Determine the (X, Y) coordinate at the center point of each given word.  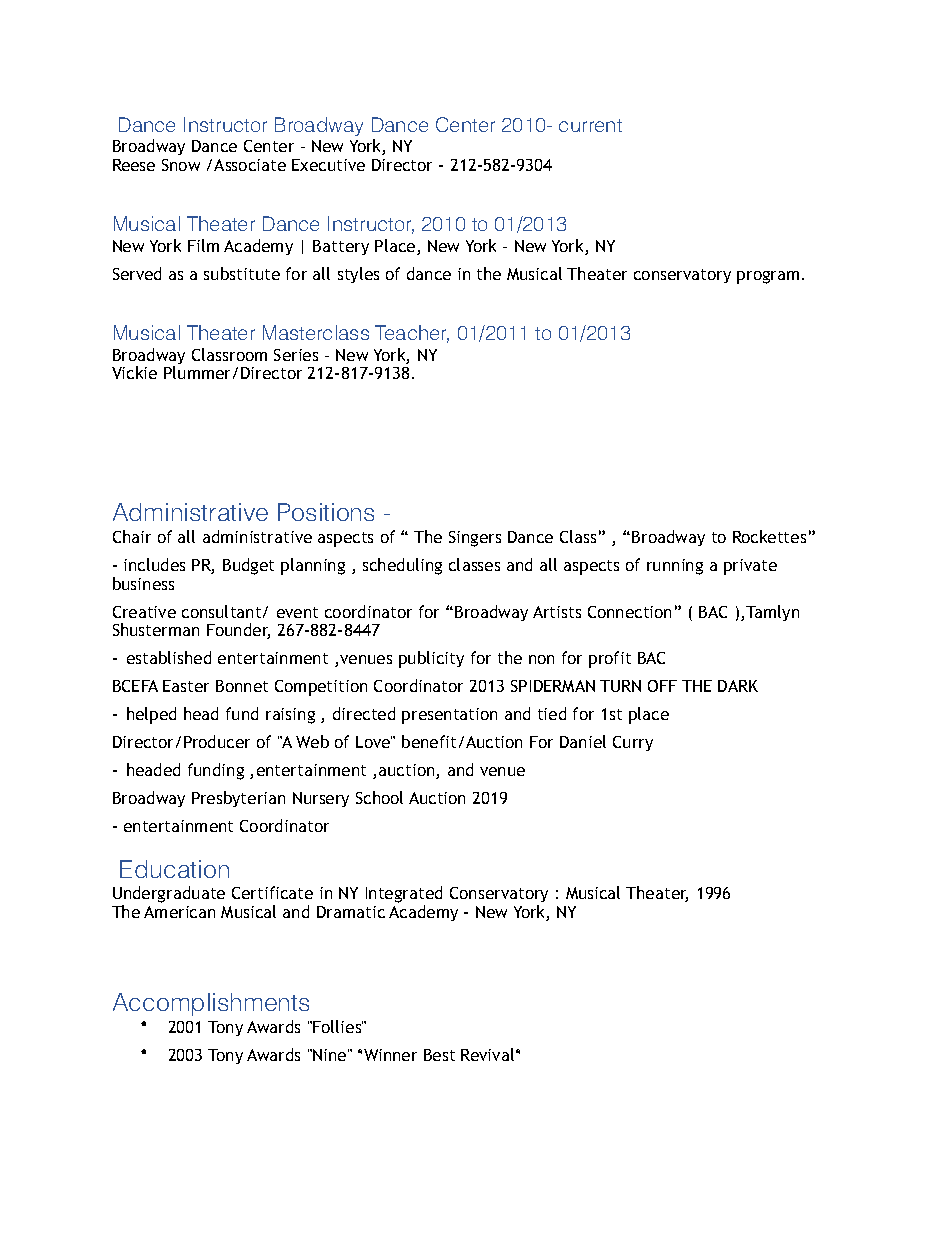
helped (151, 715)
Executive (328, 165)
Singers (475, 539)
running (675, 567)
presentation (449, 716)
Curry (633, 743)
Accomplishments (211, 1004)
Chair (132, 536)
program (768, 277)
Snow (181, 165)
